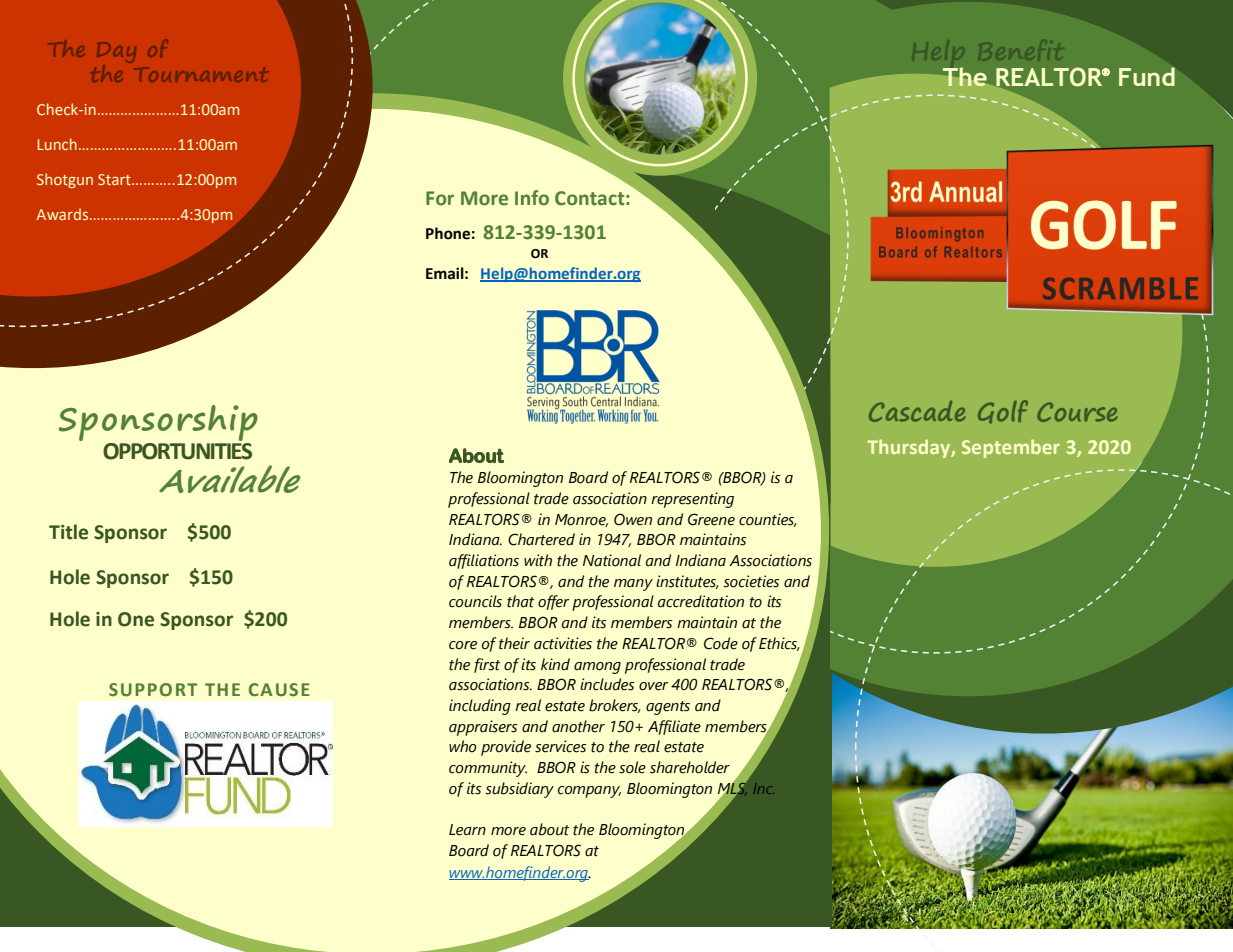 Image resolution: width=1233 pixels, height=952 pixels. Describe the element at coordinates (1011, 448) in the screenshot. I see `September` at that location.
